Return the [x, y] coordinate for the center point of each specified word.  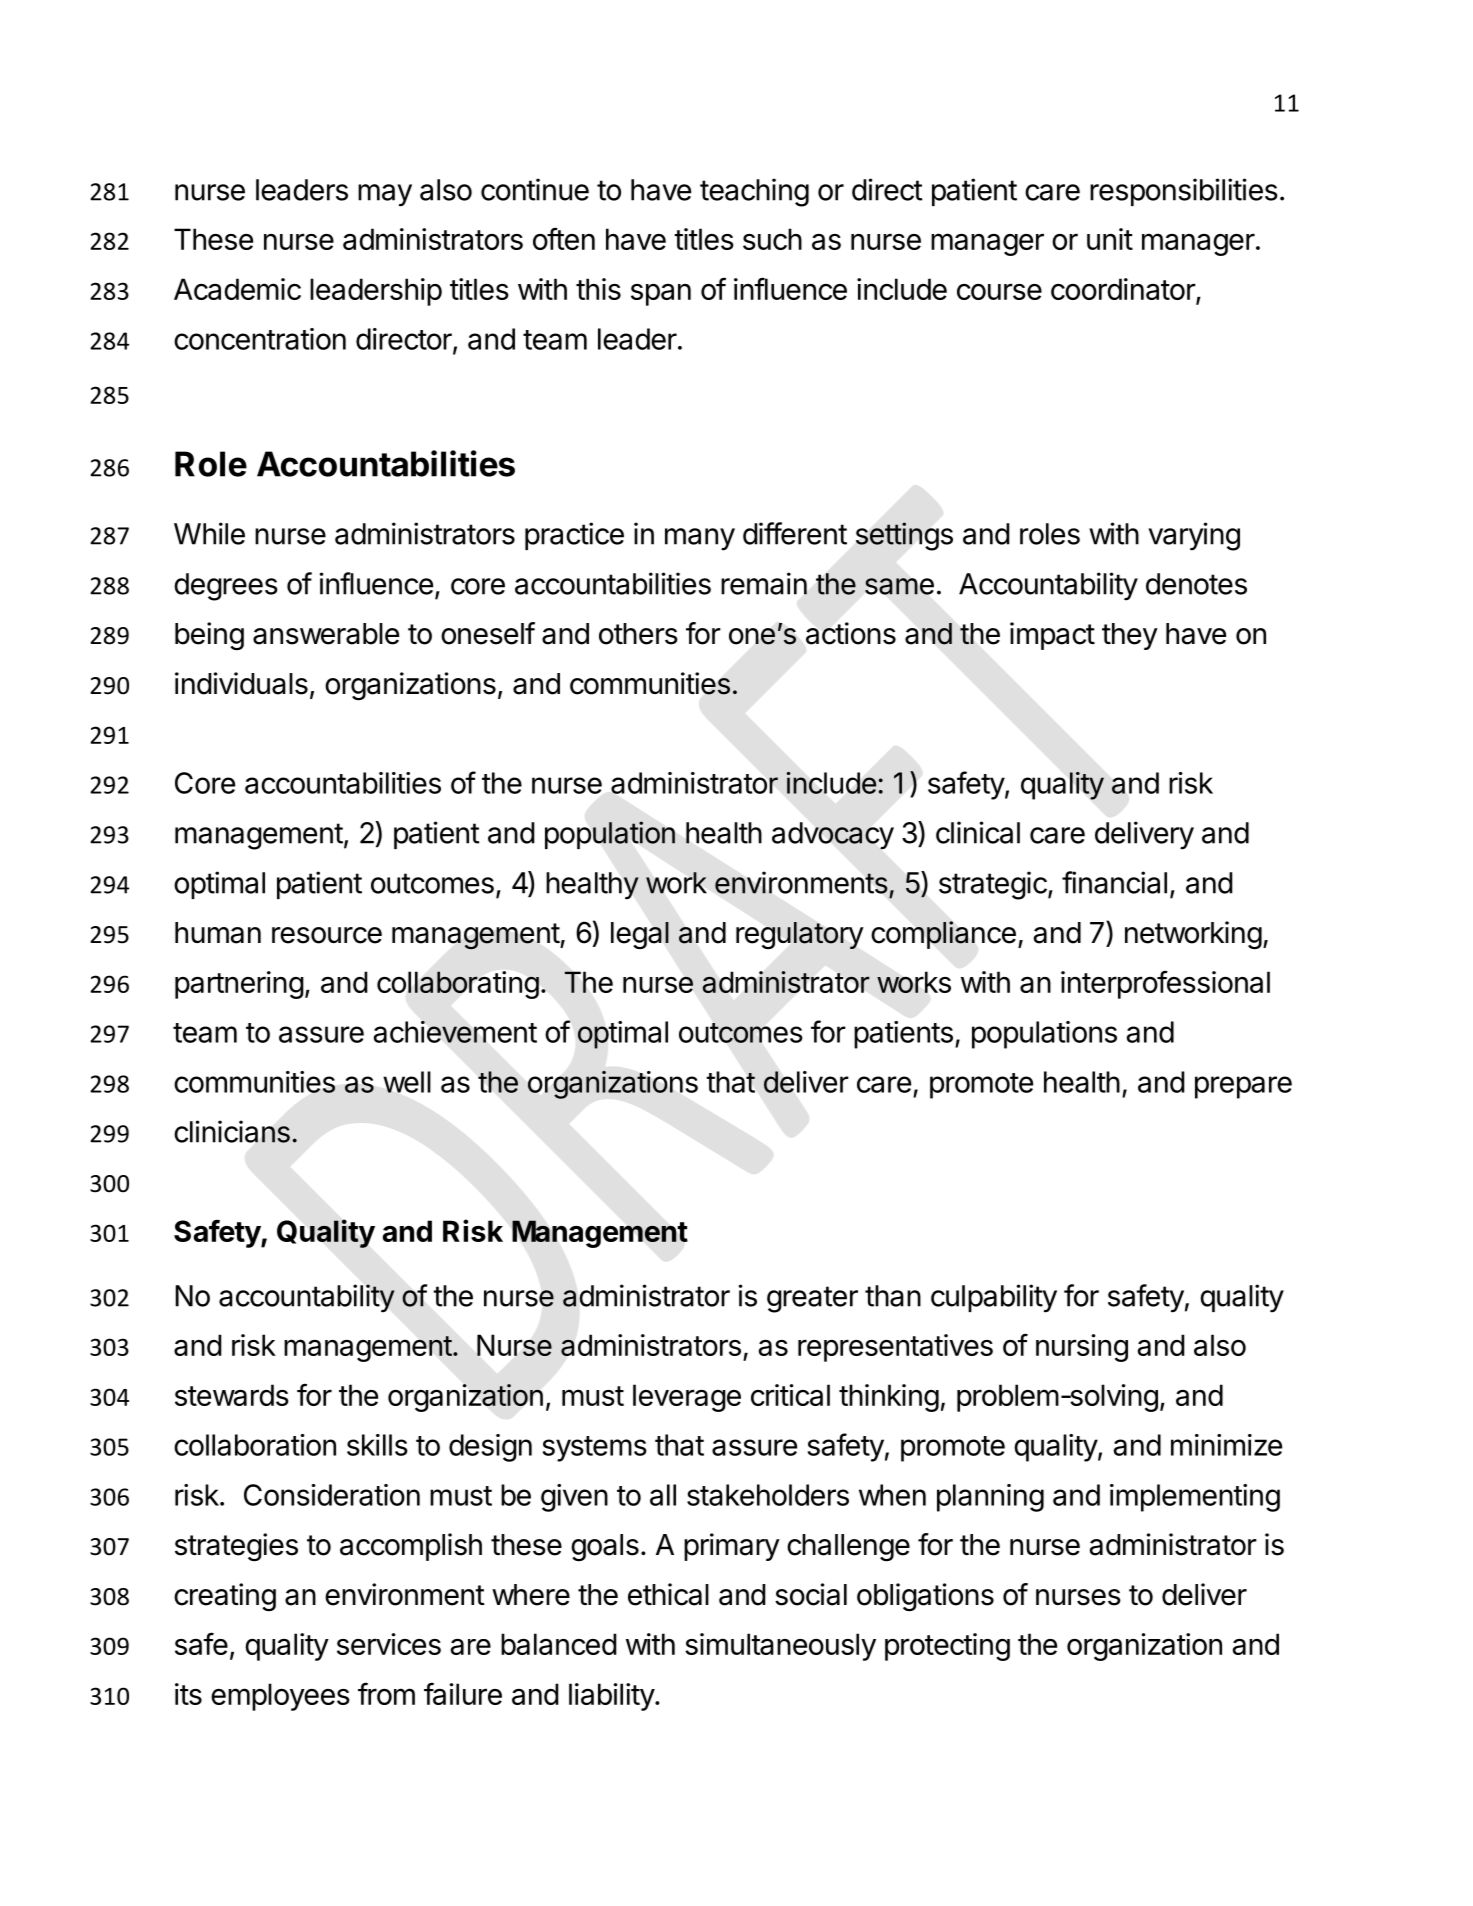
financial [1114, 882]
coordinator [1124, 290]
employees [280, 1697]
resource [327, 935]
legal [640, 936]
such [772, 239]
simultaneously [780, 1647]
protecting [947, 1647]
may [385, 195]
